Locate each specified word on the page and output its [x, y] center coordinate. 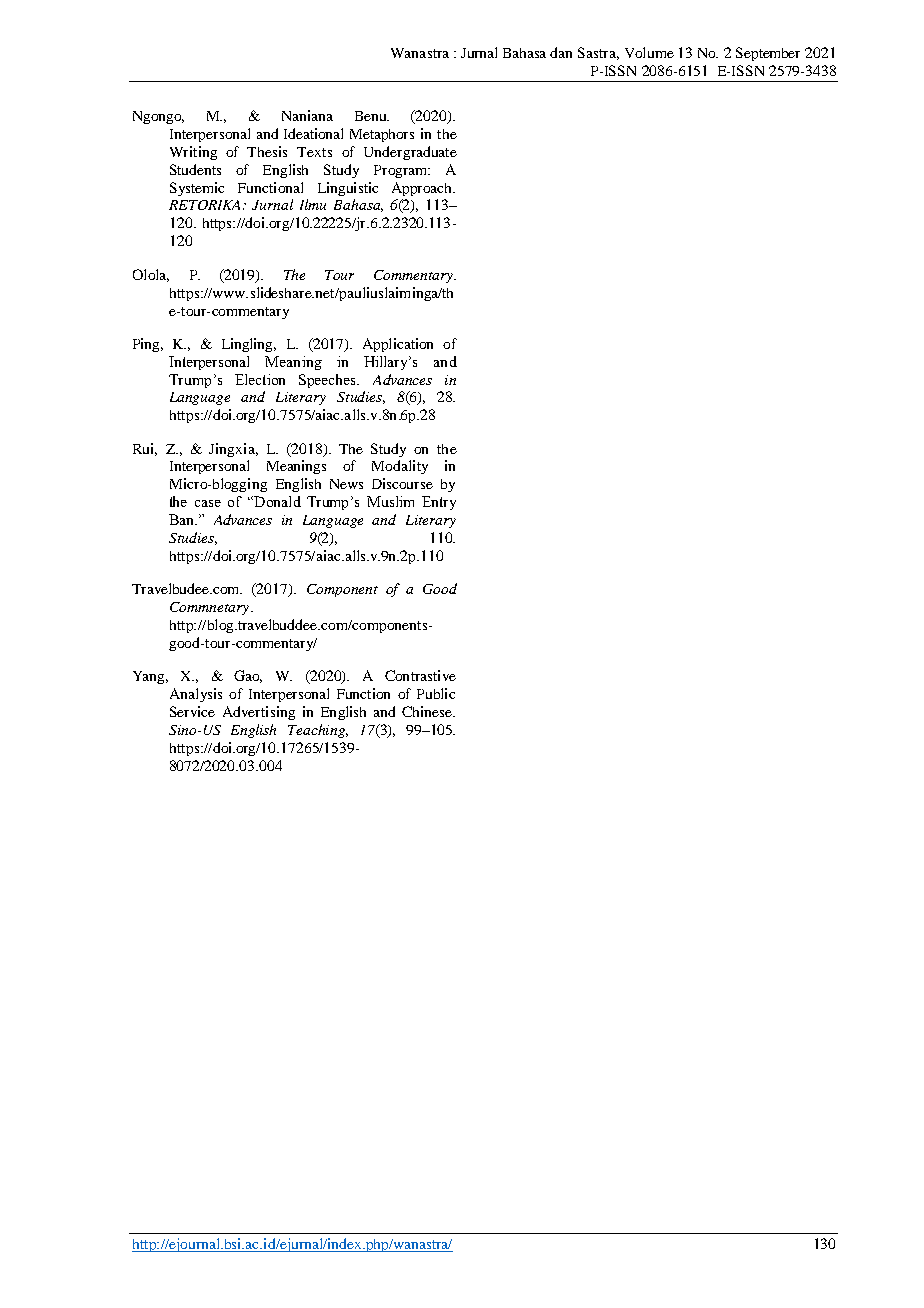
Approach [423, 189]
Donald [276, 501]
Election [260, 379]
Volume [649, 52]
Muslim [390, 501]
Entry [439, 503]
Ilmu [313, 204]
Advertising [259, 713]
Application [398, 345]
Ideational [313, 133]
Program [402, 171]
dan [561, 52]
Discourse [402, 483]
